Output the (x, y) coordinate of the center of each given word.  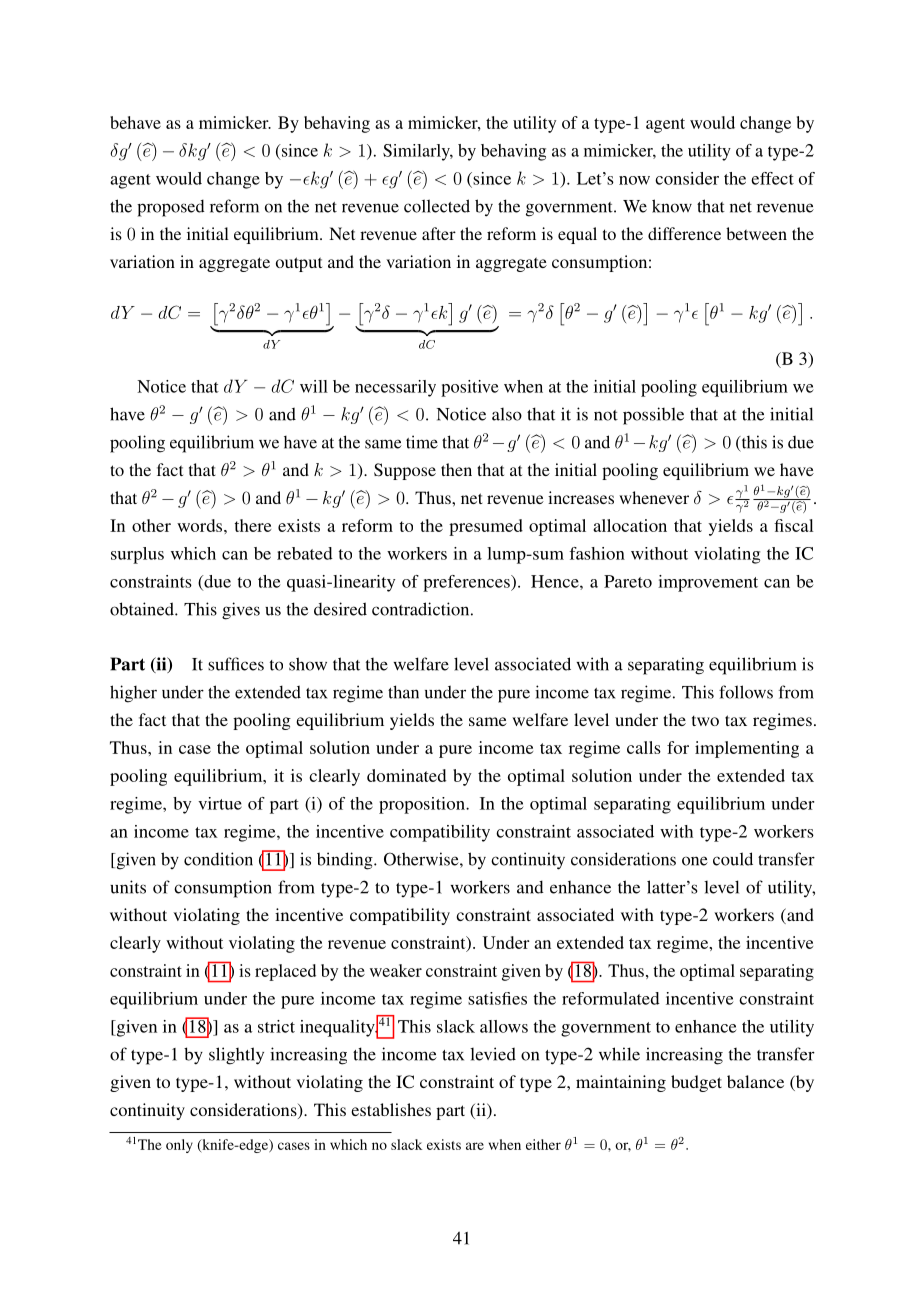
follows (746, 692)
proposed (171, 208)
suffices (236, 664)
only (179, 1146)
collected (437, 206)
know (672, 206)
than (403, 692)
